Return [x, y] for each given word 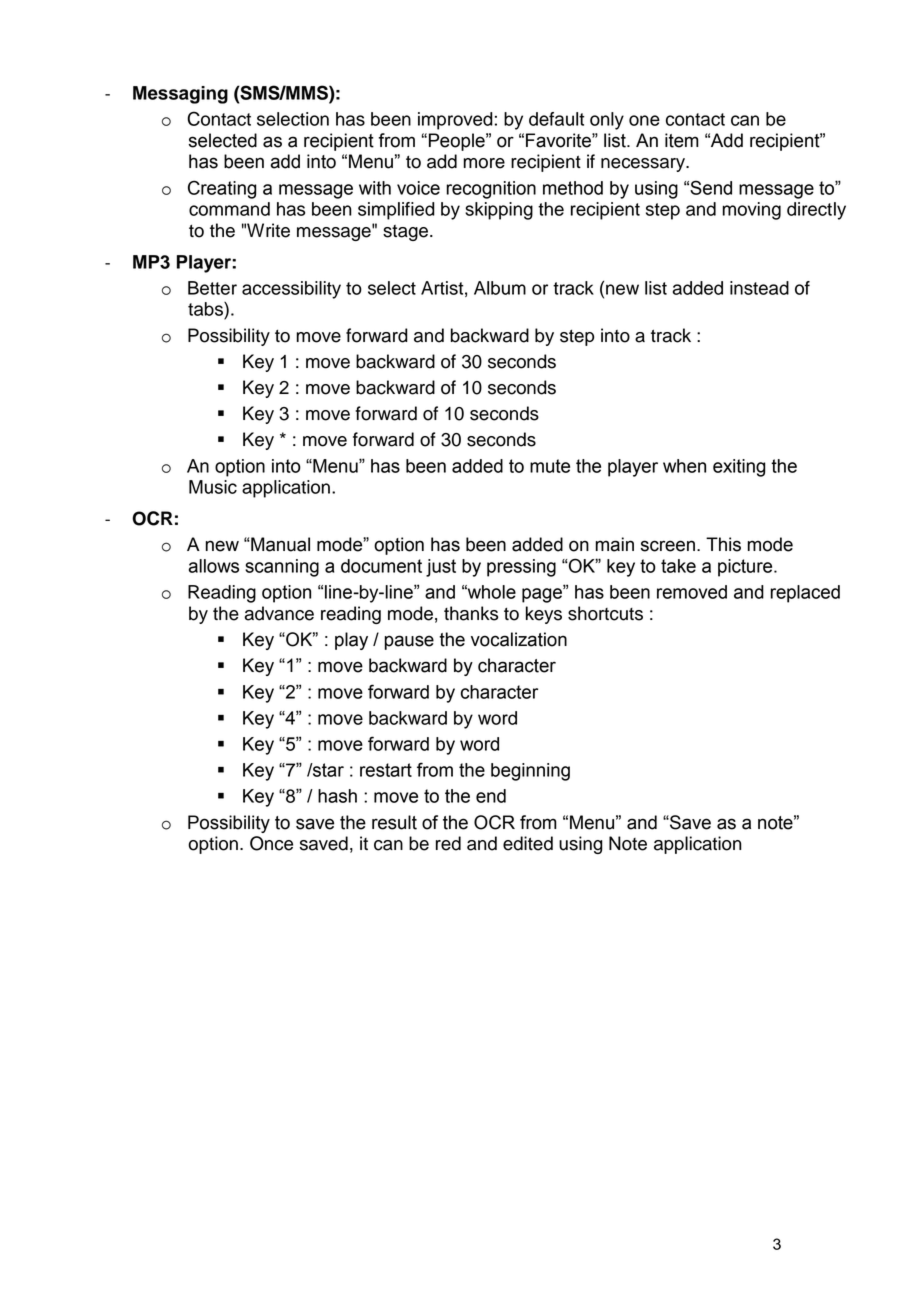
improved [455, 121]
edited [528, 843]
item [682, 140]
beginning [530, 772]
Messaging [180, 95]
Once [271, 843]
